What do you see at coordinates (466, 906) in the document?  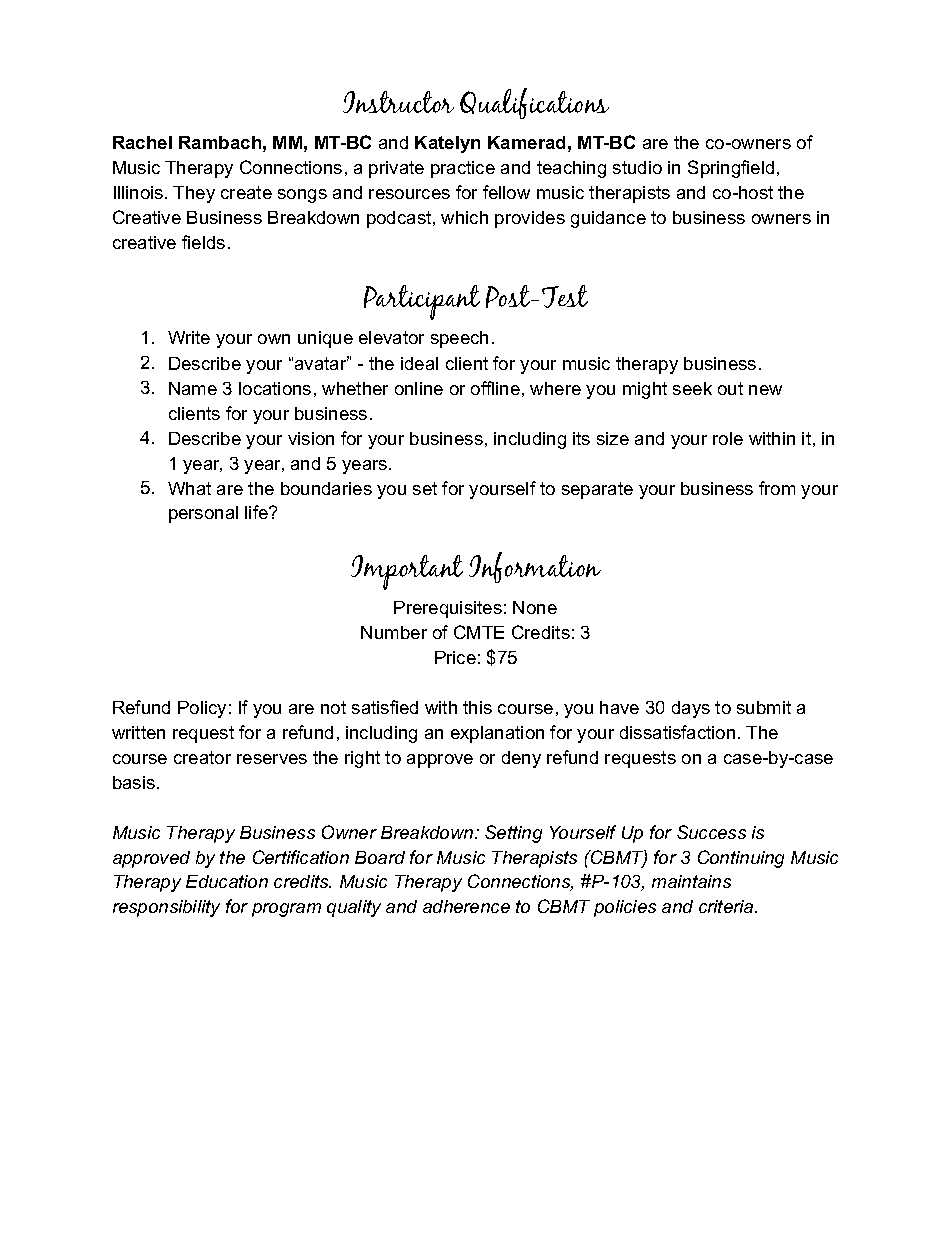 I see `adherence` at bounding box center [466, 906].
